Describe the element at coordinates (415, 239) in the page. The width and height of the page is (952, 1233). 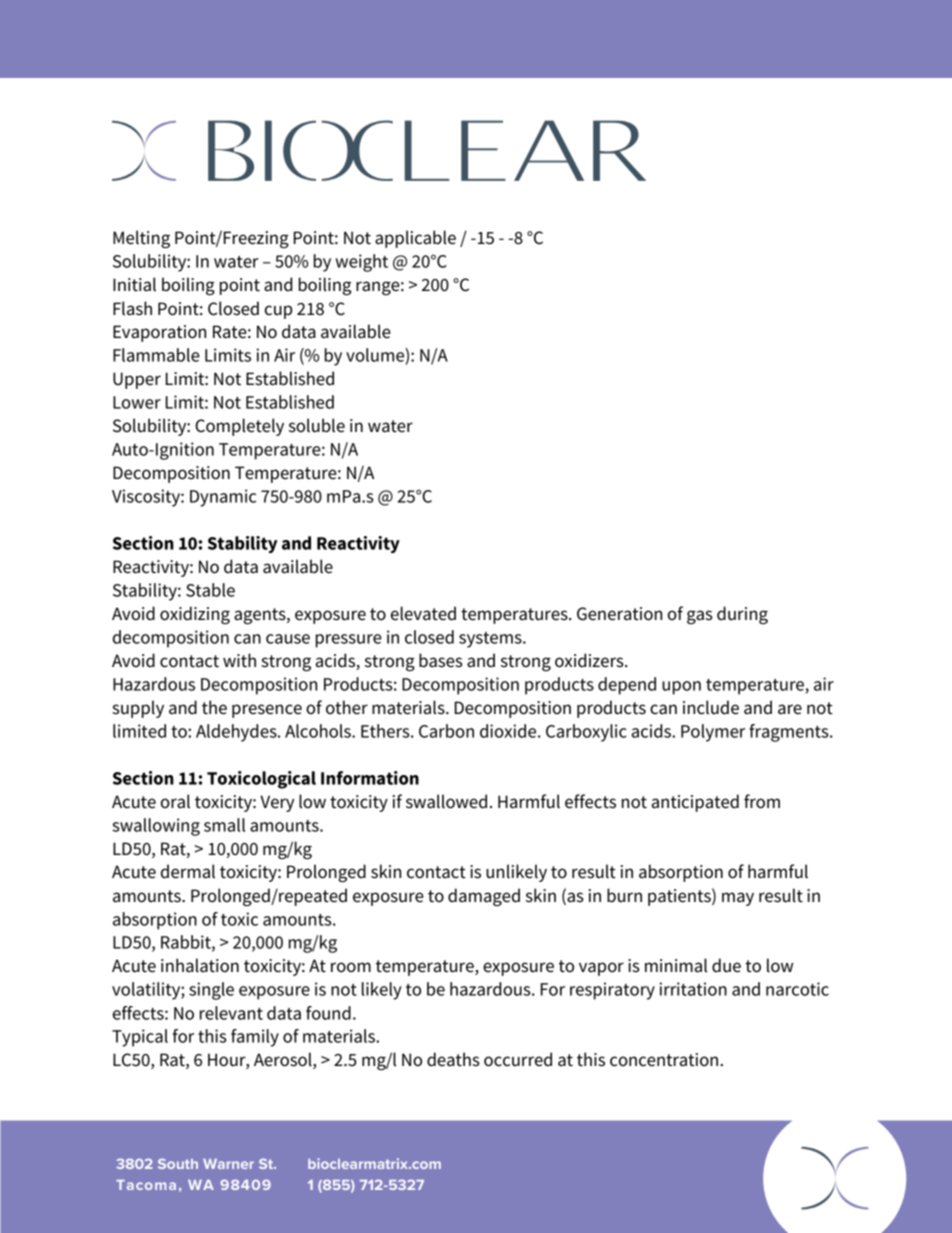
I see `applicable` at that location.
